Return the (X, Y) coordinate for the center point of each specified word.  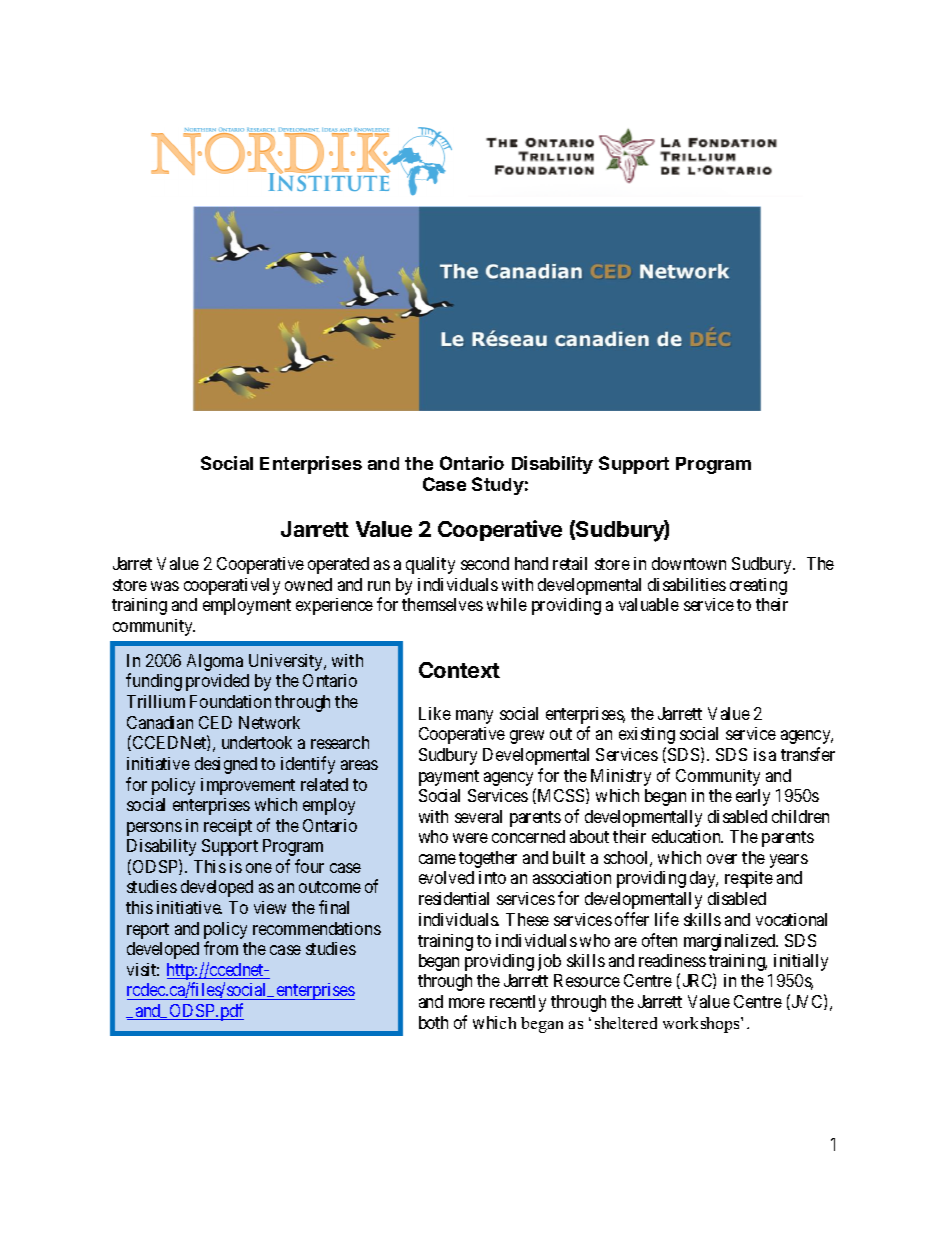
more (467, 1003)
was (165, 586)
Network (269, 722)
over (722, 859)
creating (758, 586)
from (221, 948)
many (474, 717)
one (259, 868)
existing (647, 735)
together (488, 859)
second (485, 563)
